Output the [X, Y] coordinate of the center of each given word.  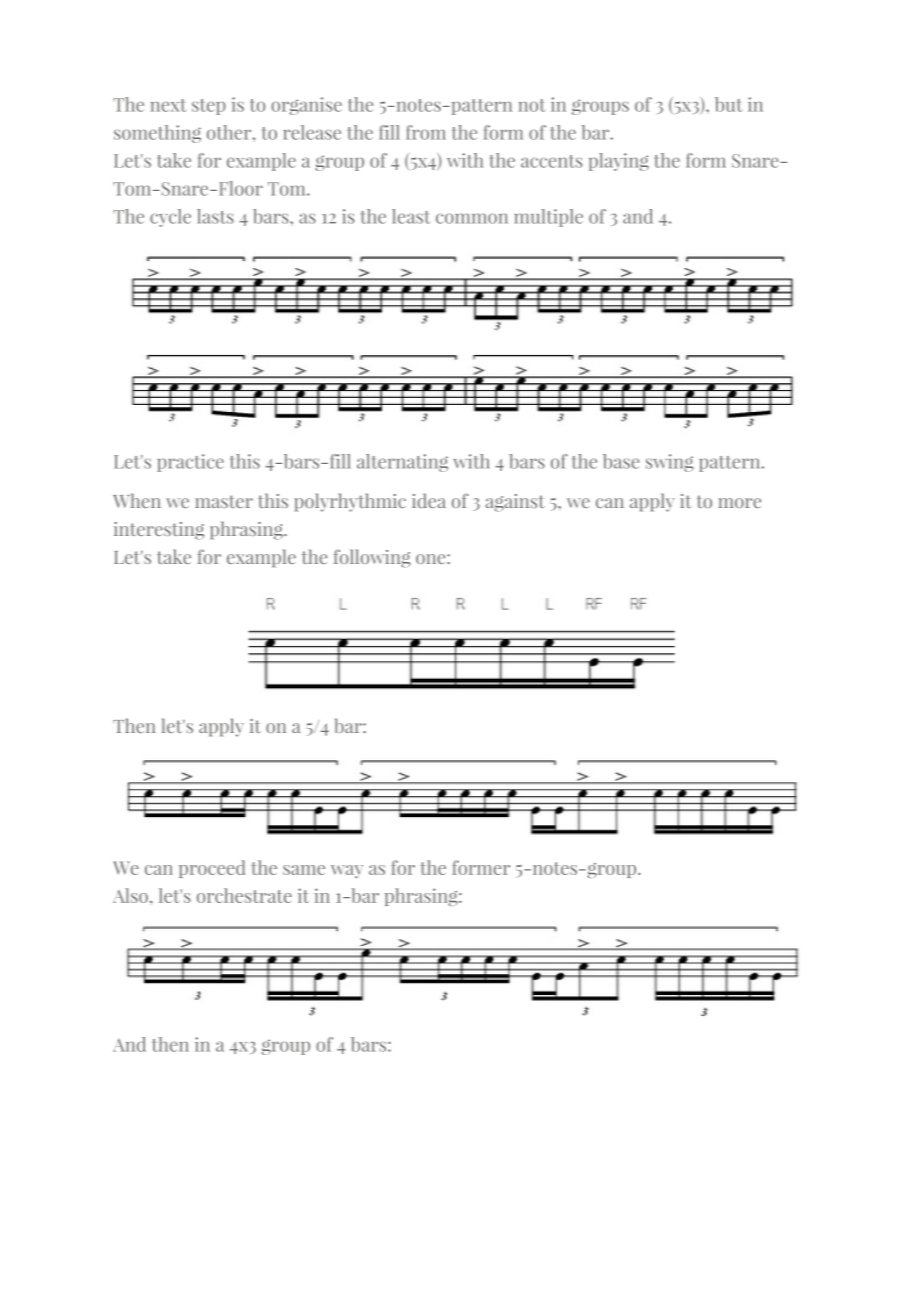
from [426, 132]
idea [429, 500]
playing [619, 162]
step [209, 107]
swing [670, 463]
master [224, 501]
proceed [212, 869]
